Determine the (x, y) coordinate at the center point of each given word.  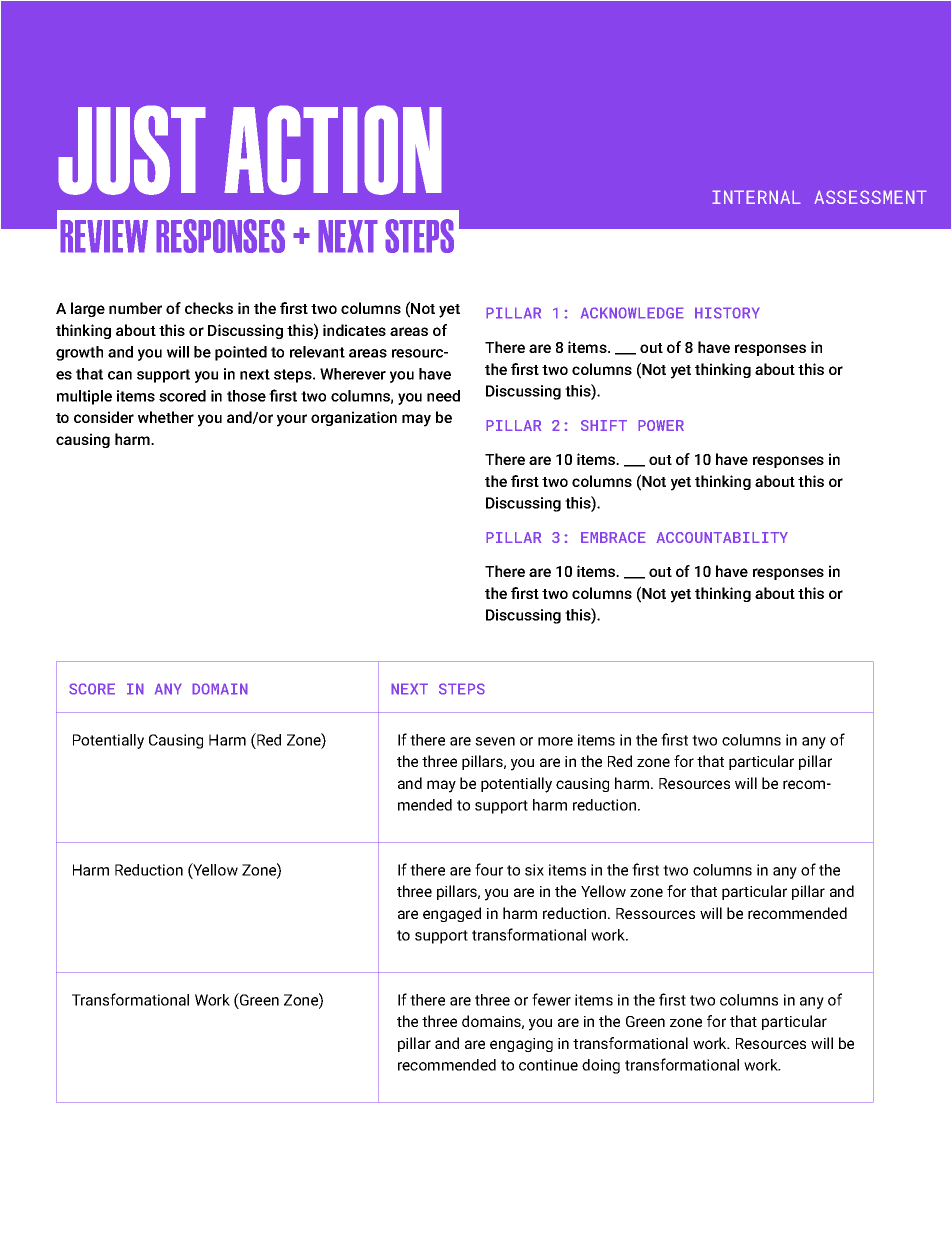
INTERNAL (756, 197)
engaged (452, 914)
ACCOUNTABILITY (722, 537)
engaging (521, 1045)
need (443, 396)
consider (104, 417)
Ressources (655, 913)
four (489, 869)
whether (166, 417)
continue (548, 1065)
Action (333, 150)
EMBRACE (613, 537)
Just (132, 150)
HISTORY (727, 313)
